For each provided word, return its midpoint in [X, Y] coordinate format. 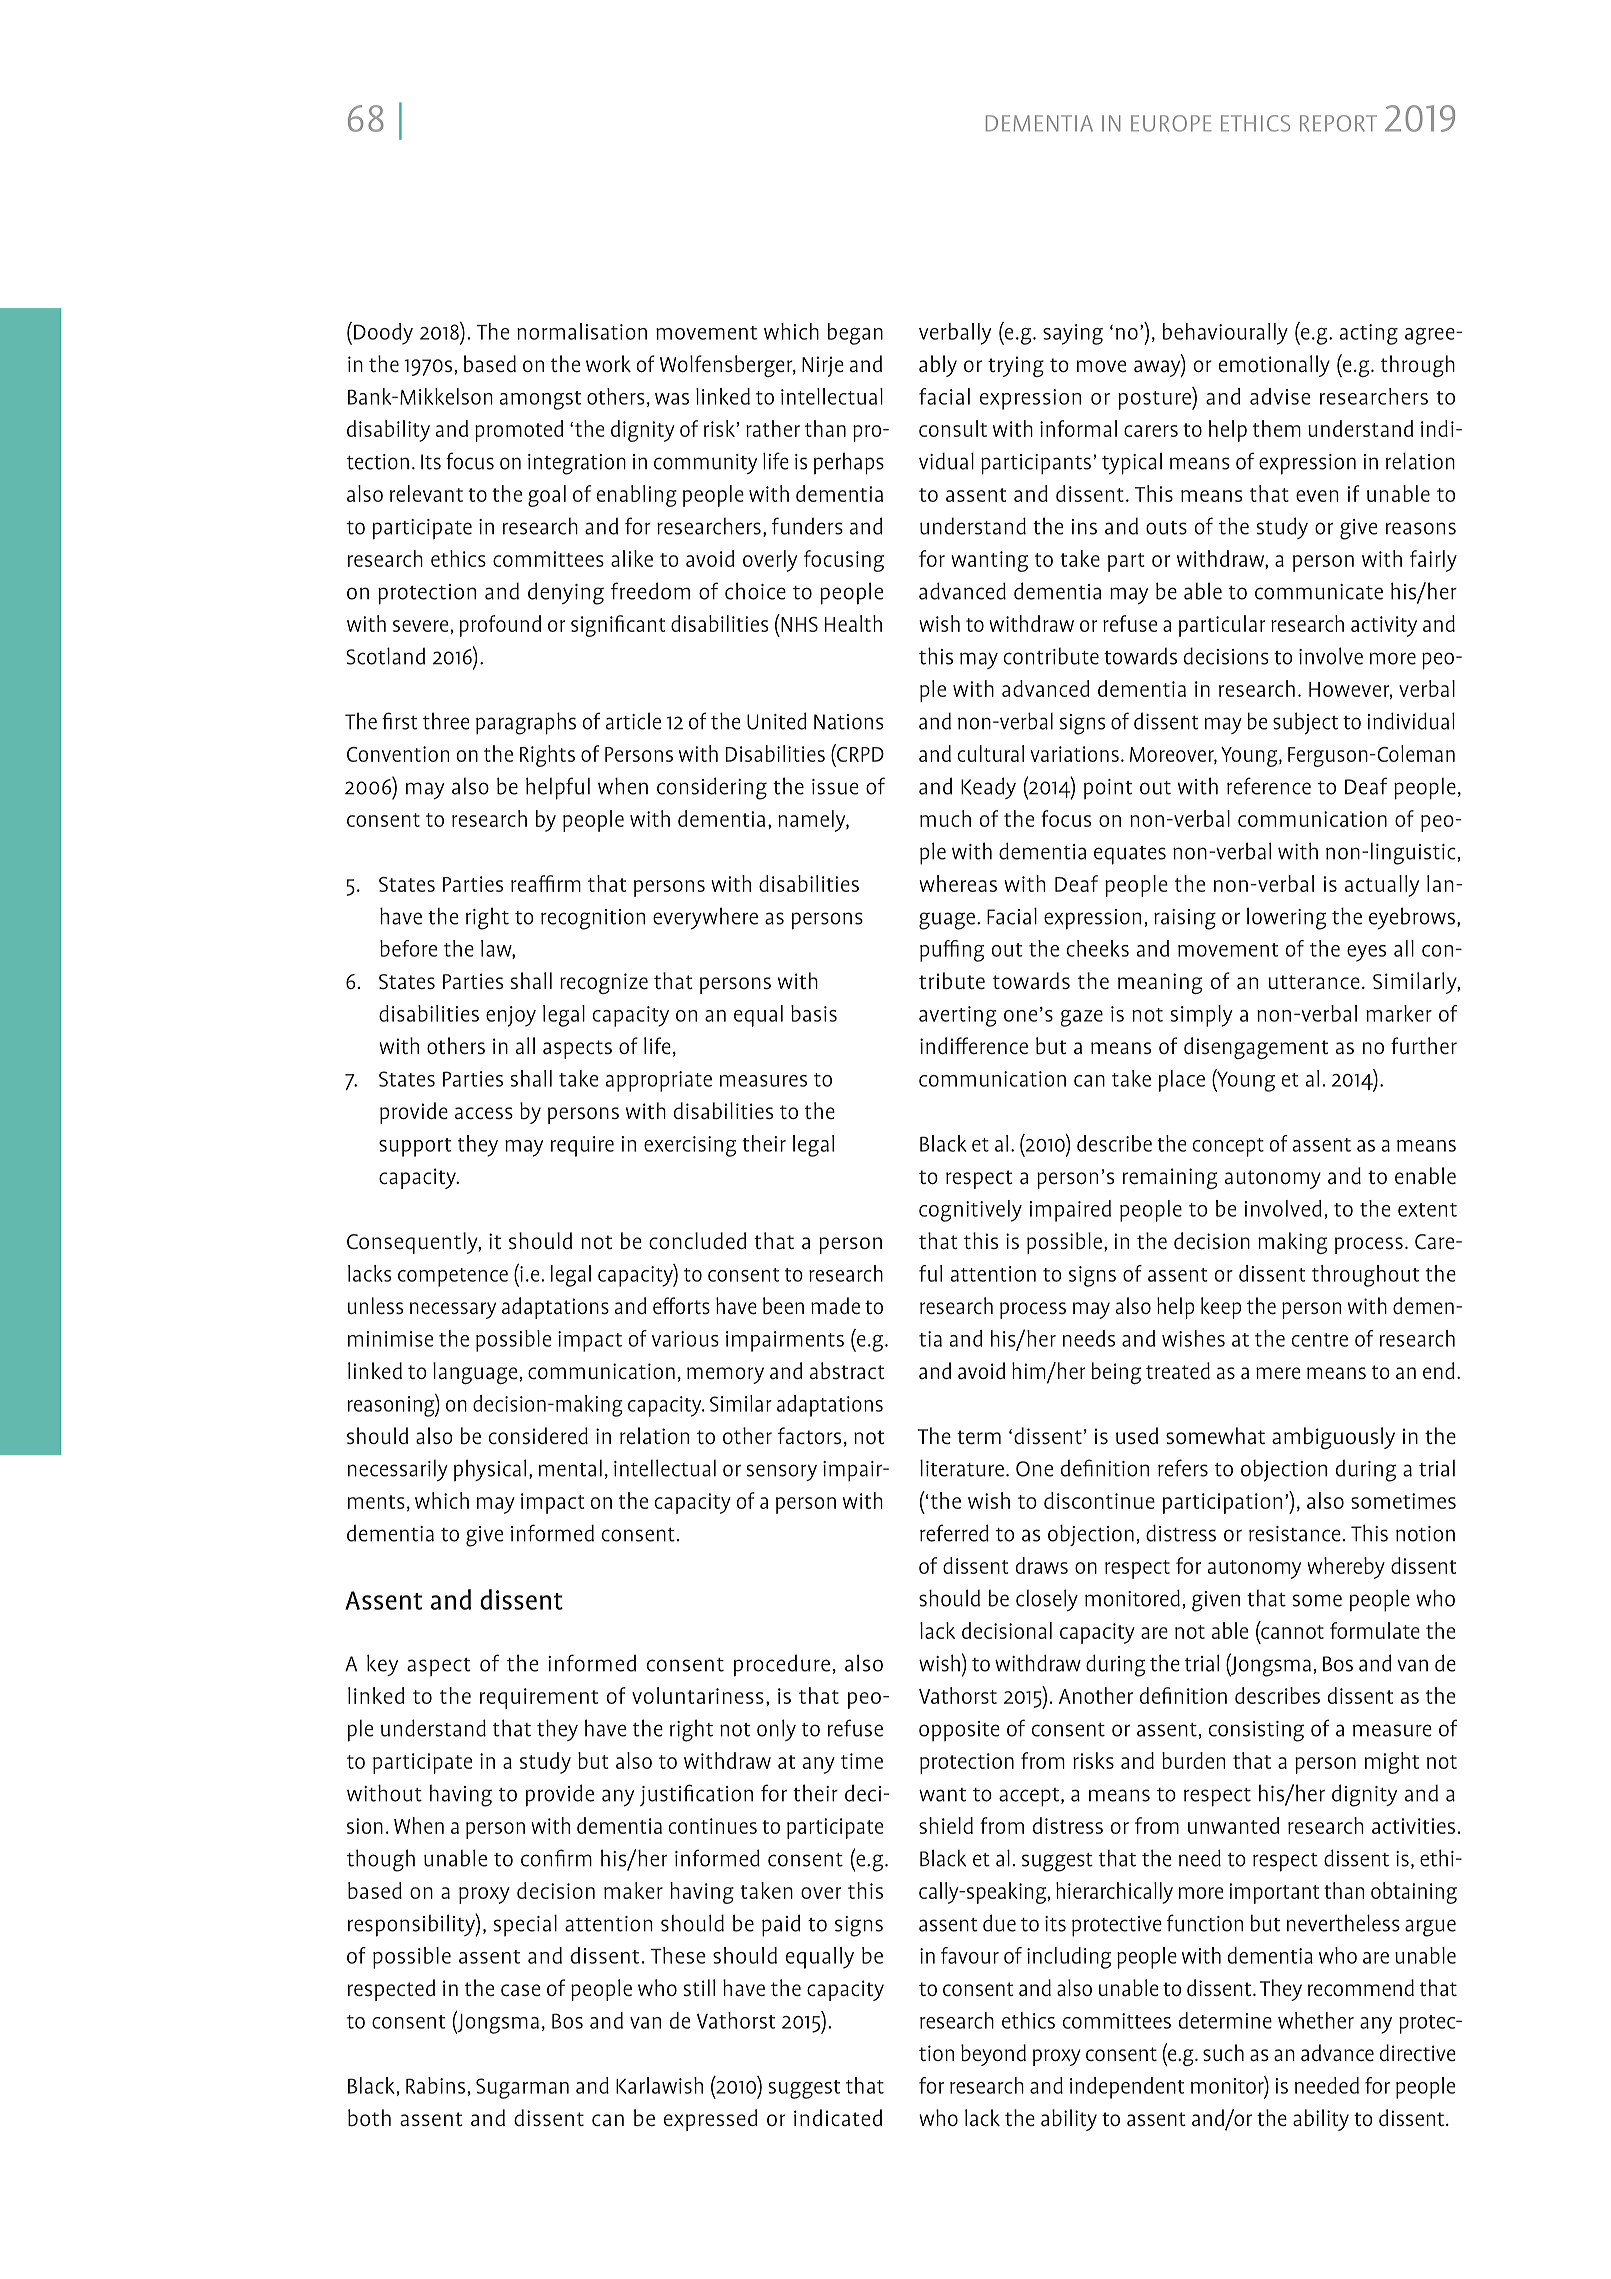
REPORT [1338, 123]
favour [970, 1955]
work [608, 363]
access [484, 1113]
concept [1228, 1147]
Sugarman [522, 2088]
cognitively [970, 1211]
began [855, 334]
